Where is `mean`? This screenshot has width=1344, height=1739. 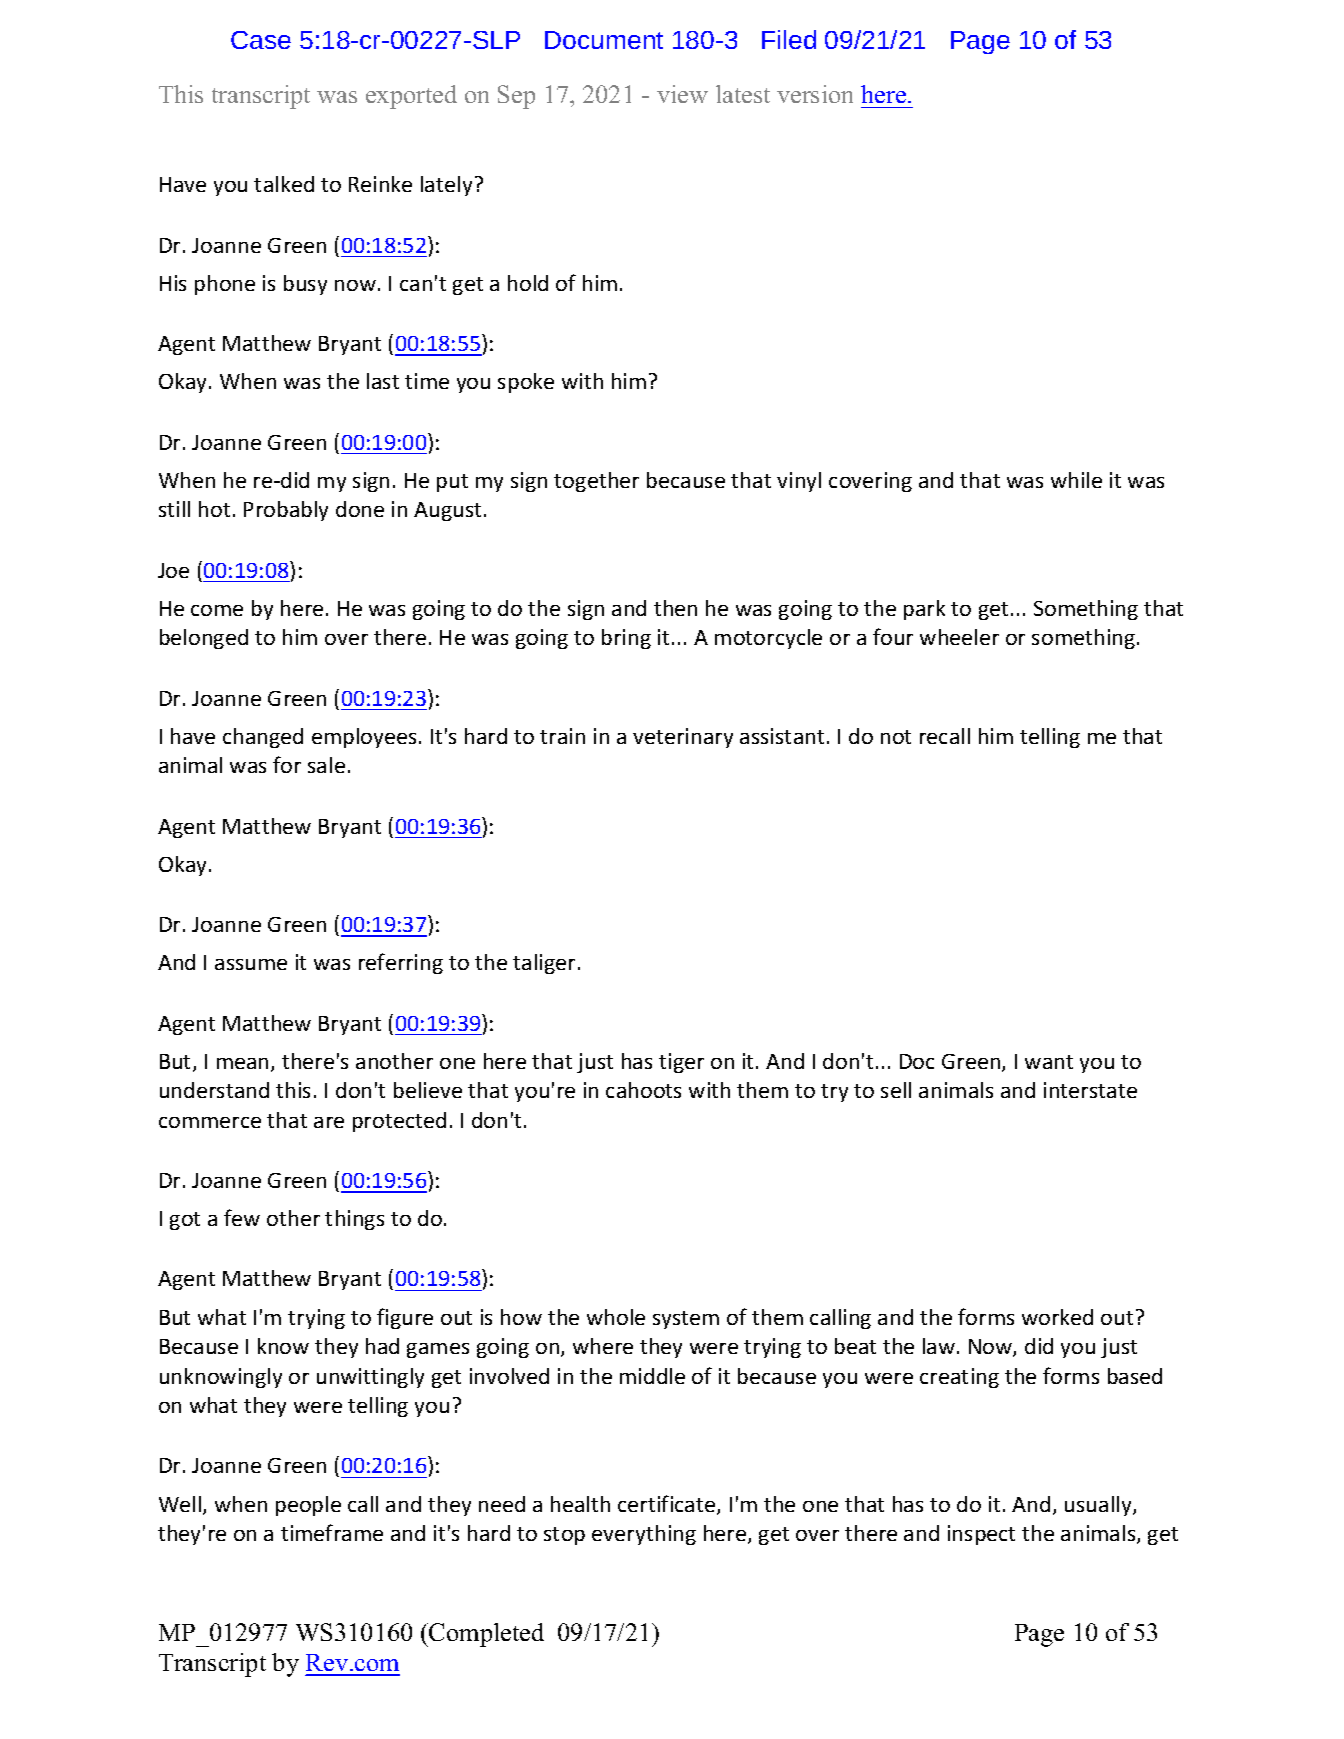
mean is located at coordinates (242, 1063).
